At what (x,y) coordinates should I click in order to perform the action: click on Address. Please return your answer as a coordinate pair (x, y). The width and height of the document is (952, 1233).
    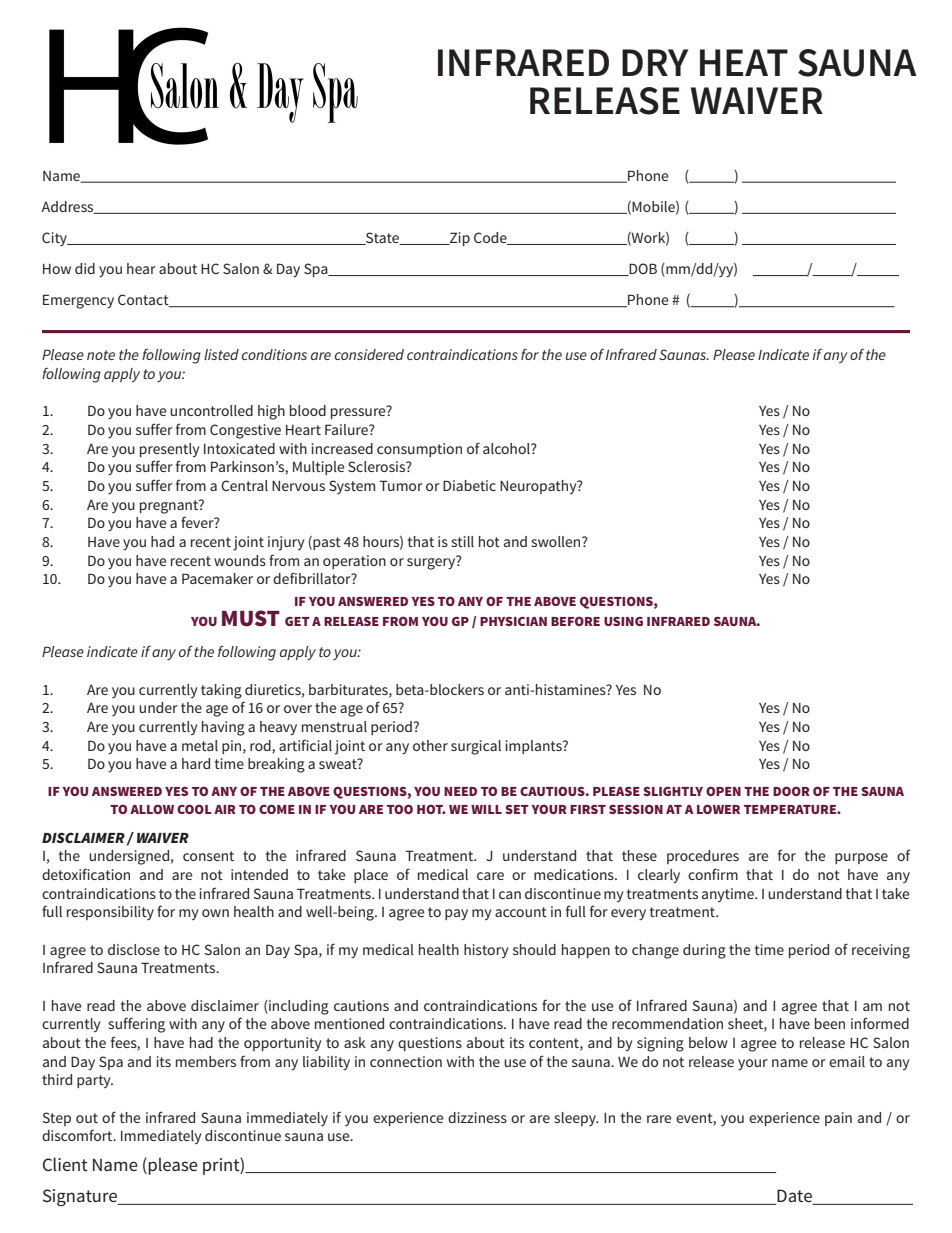
    Looking at the image, I should click on (68, 207).
